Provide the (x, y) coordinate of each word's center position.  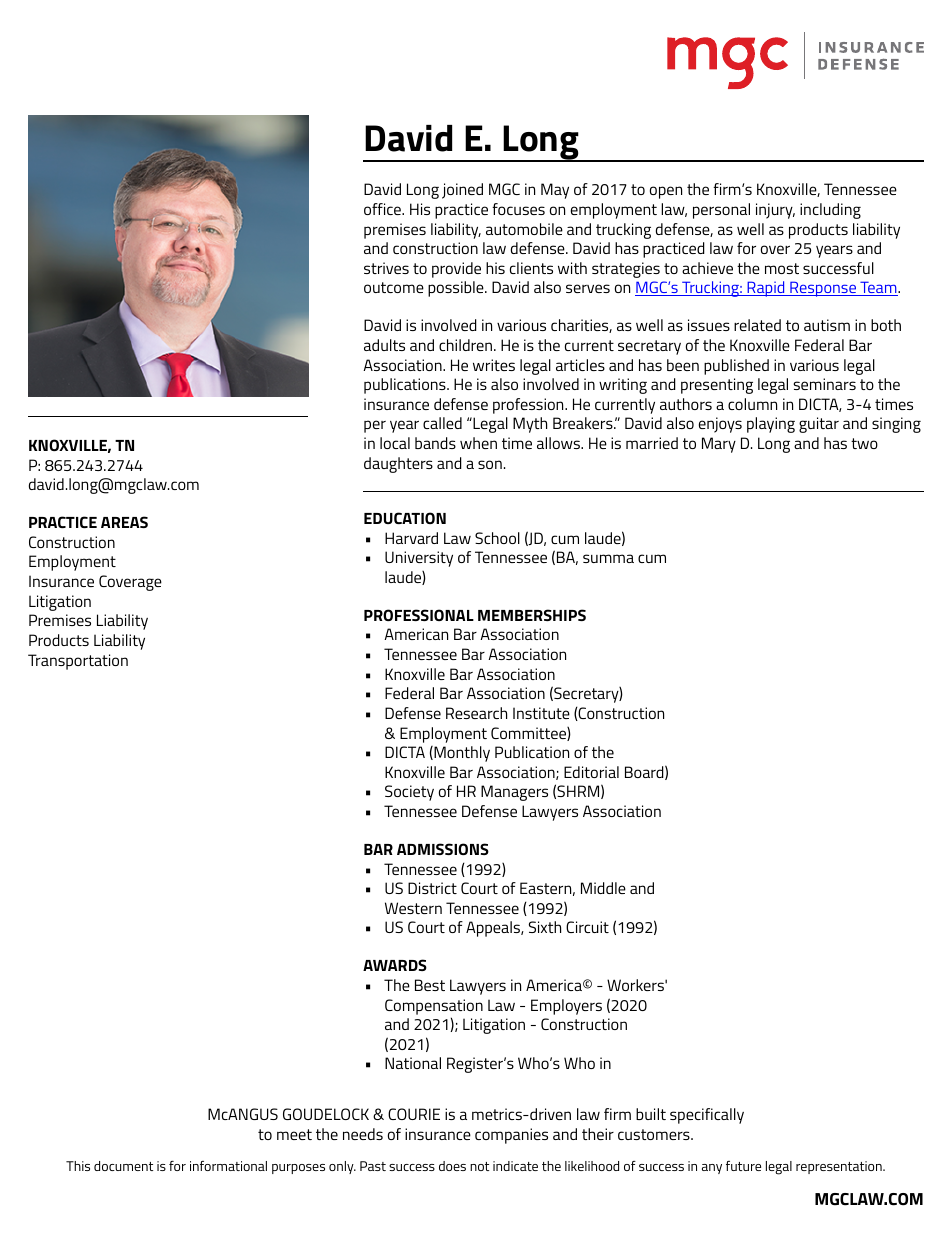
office (383, 209)
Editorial (591, 772)
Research (476, 713)
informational (228, 1166)
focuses (518, 209)
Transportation (78, 662)
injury (775, 211)
